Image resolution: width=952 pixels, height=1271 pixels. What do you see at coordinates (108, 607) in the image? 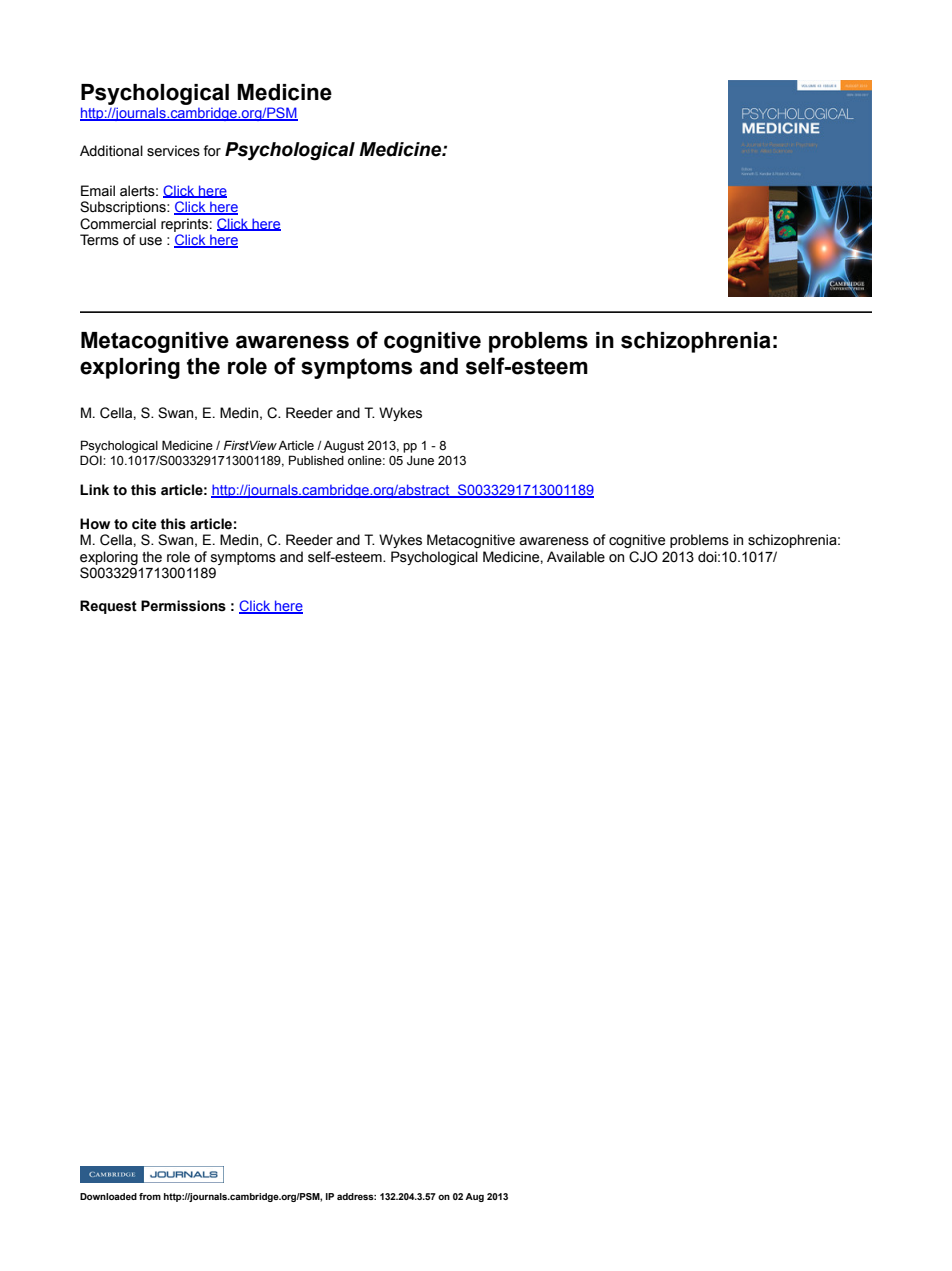
I see `Request` at bounding box center [108, 607].
